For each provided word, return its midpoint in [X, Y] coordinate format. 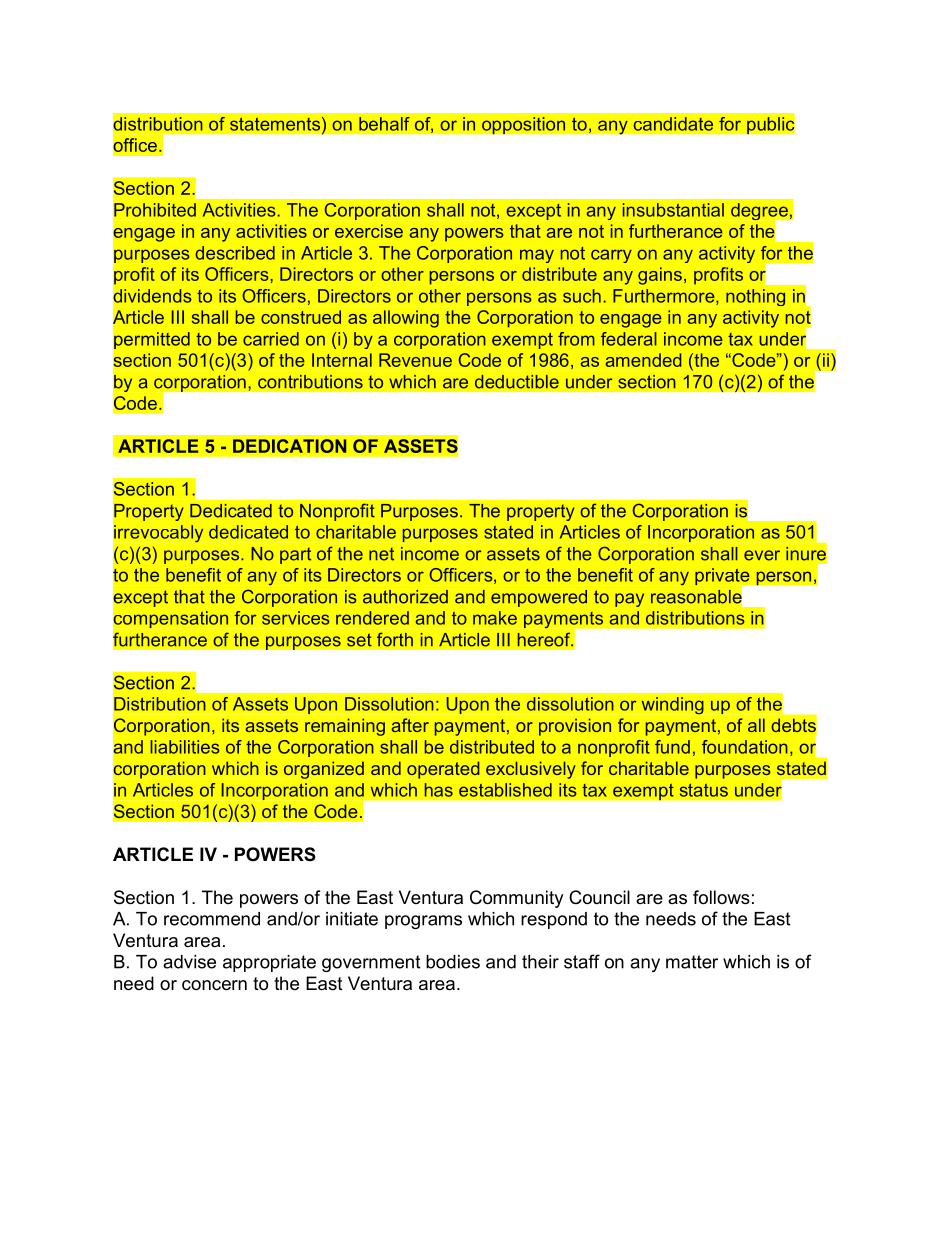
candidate [673, 124]
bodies [453, 962]
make [495, 618]
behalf [384, 124]
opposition [524, 125]
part [295, 555]
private [723, 578]
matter [692, 962]
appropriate [269, 963]
